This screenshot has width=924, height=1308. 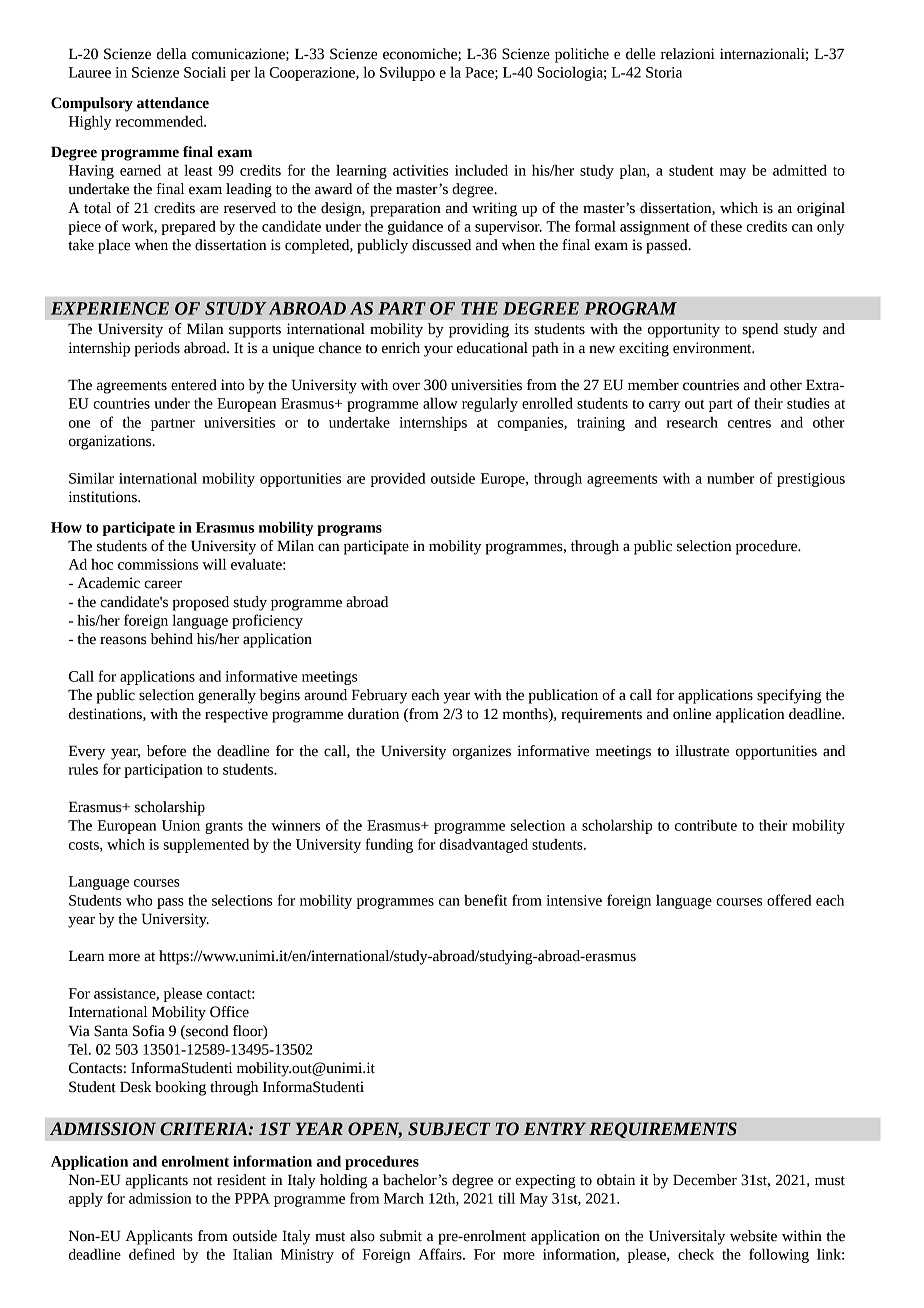 What do you see at coordinates (420, 170) in the screenshot?
I see `activities` at bounding box center [420, 170].
